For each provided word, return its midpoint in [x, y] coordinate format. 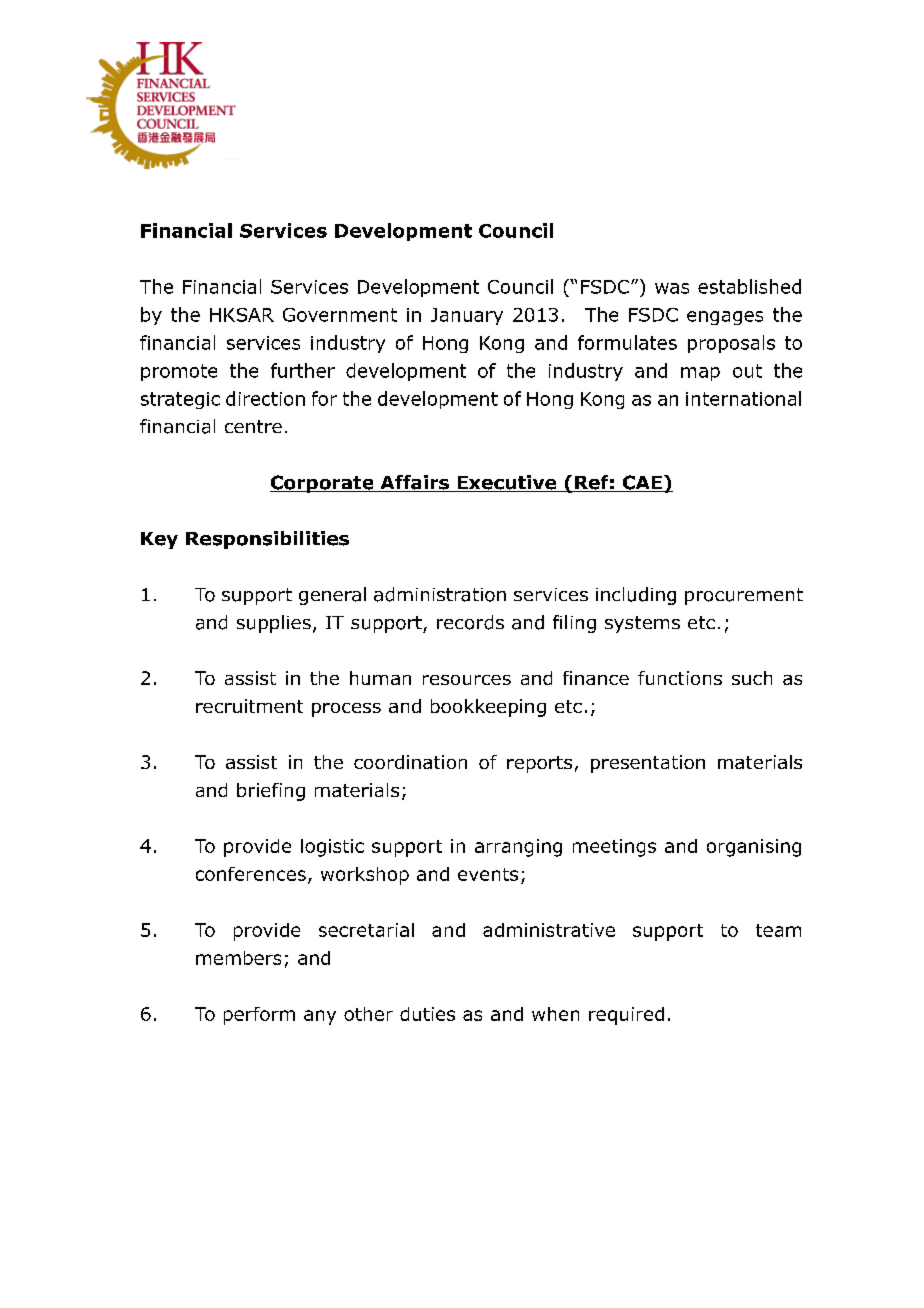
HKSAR [242, 315]
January [467, 316]
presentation [648, 764]
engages [725, 318]
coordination [410, 762]
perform [259, 1016]
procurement [744, 596]
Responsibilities [267, 540]
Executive [507, 483]
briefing [271, 792]
